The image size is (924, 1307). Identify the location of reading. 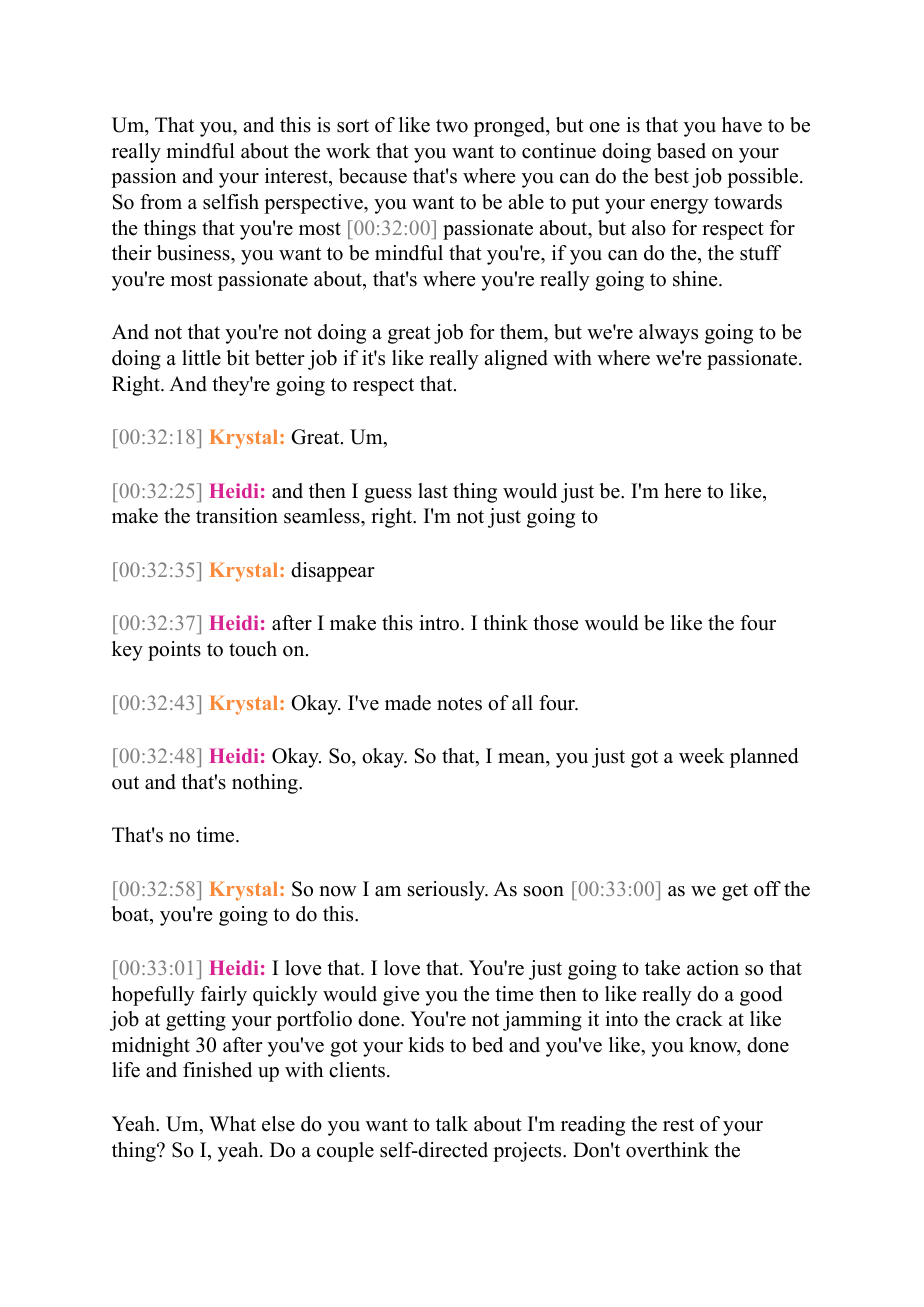
(593, 1126).
